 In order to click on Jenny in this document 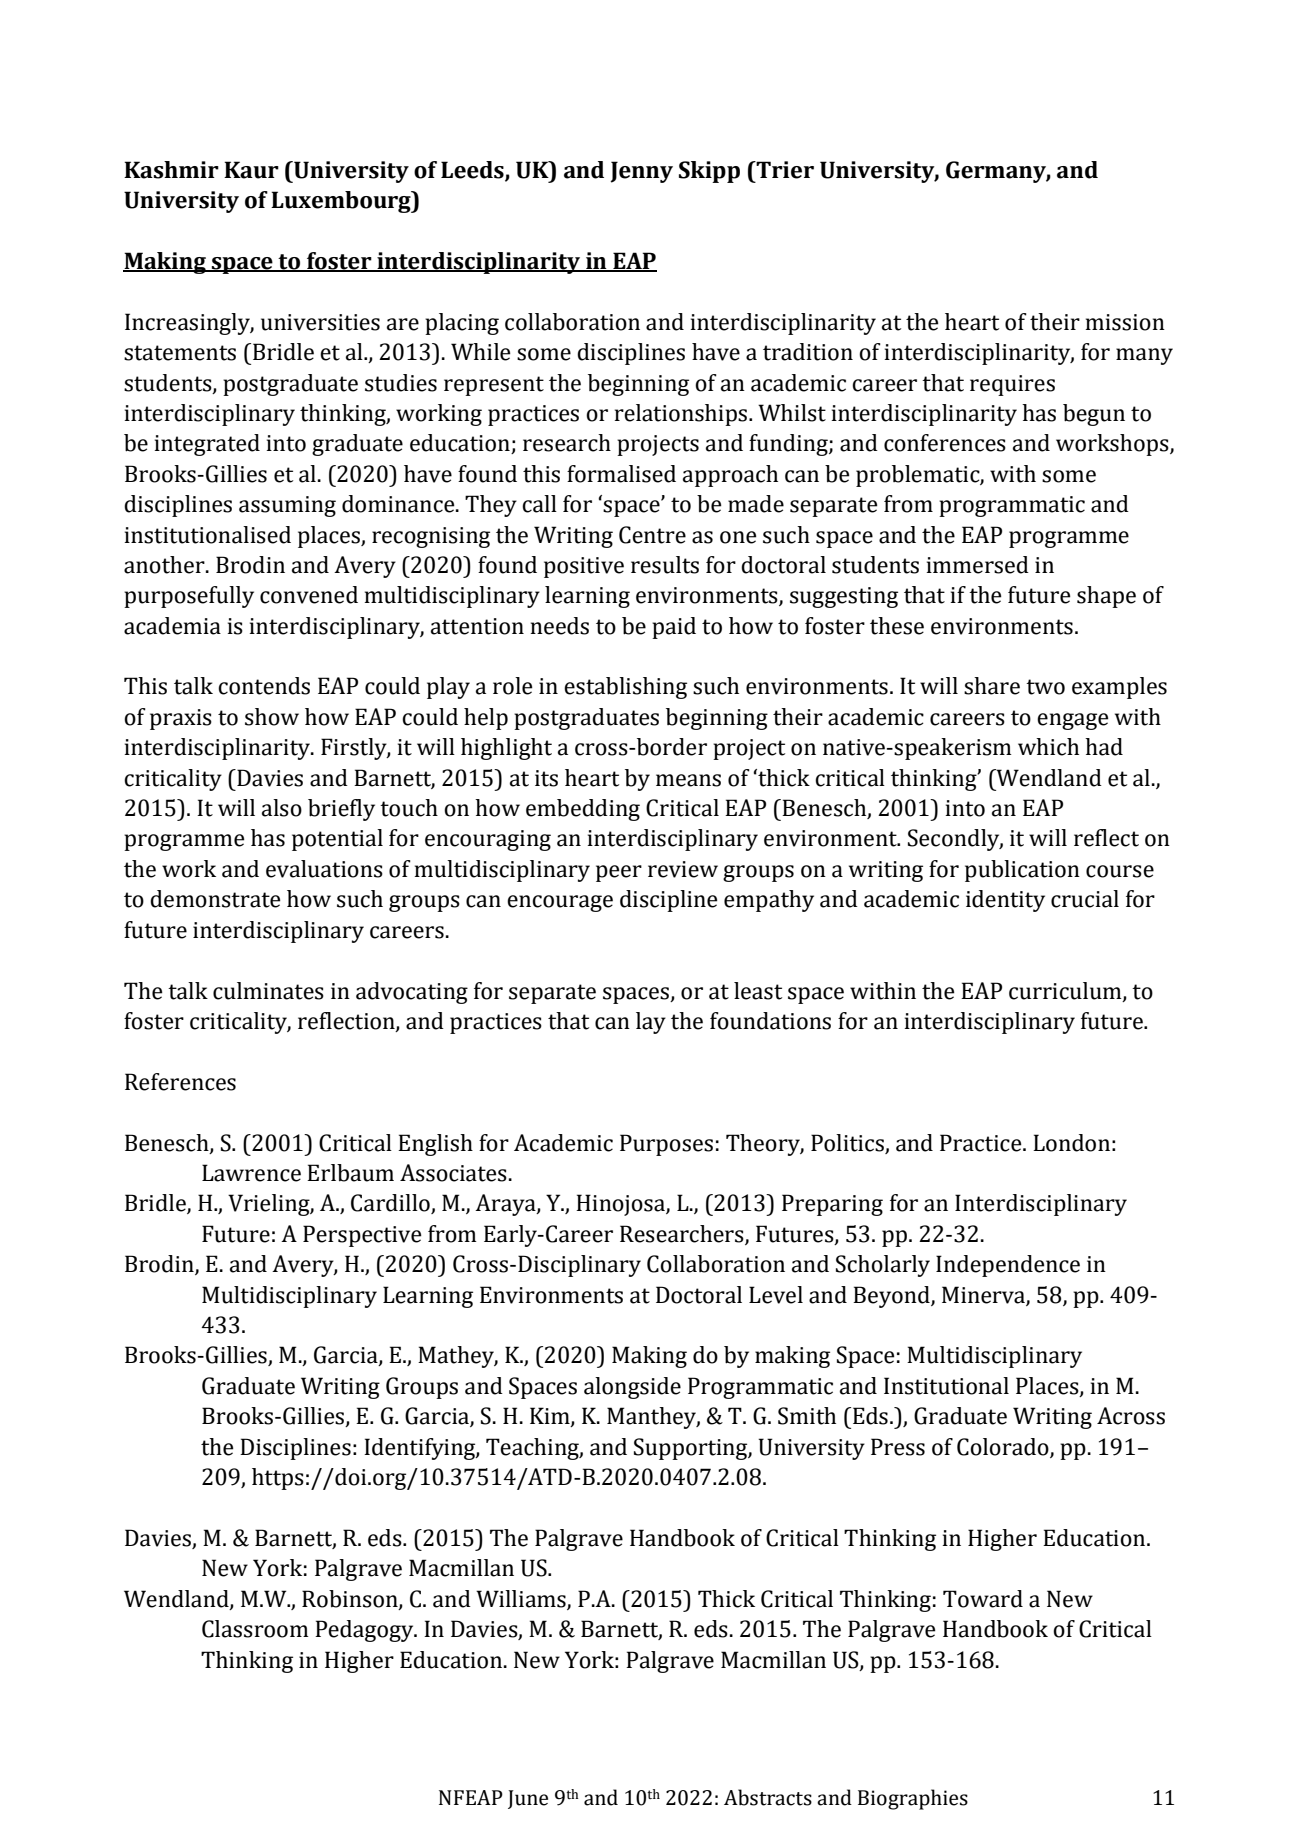, I will do `click(641, 172)`.
